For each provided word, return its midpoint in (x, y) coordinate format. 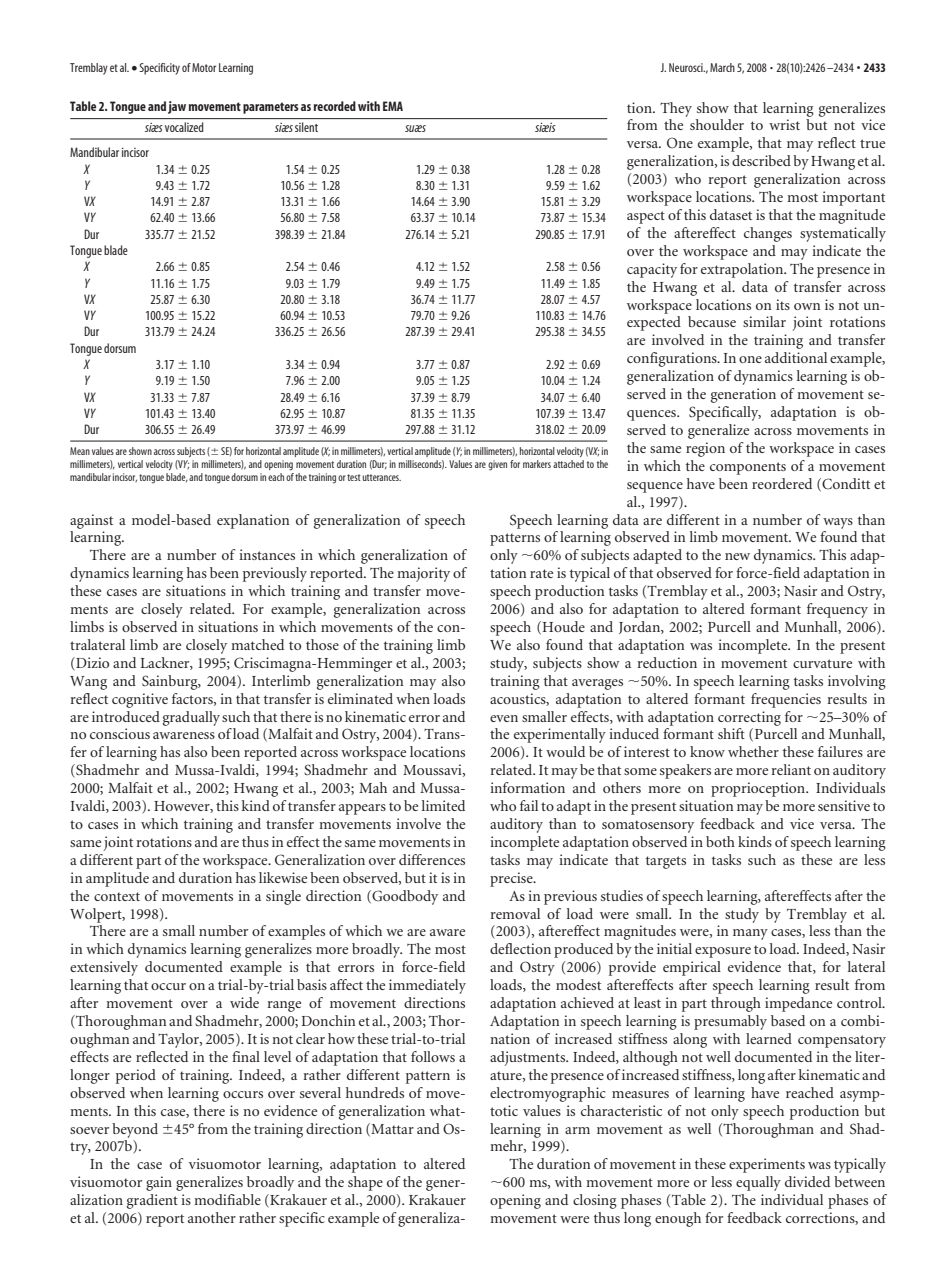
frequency (837, 610)
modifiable (227, 1199)
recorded (335, 106)
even (504, 718)
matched (257, 644)
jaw (177, 107)
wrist (784, 124)
